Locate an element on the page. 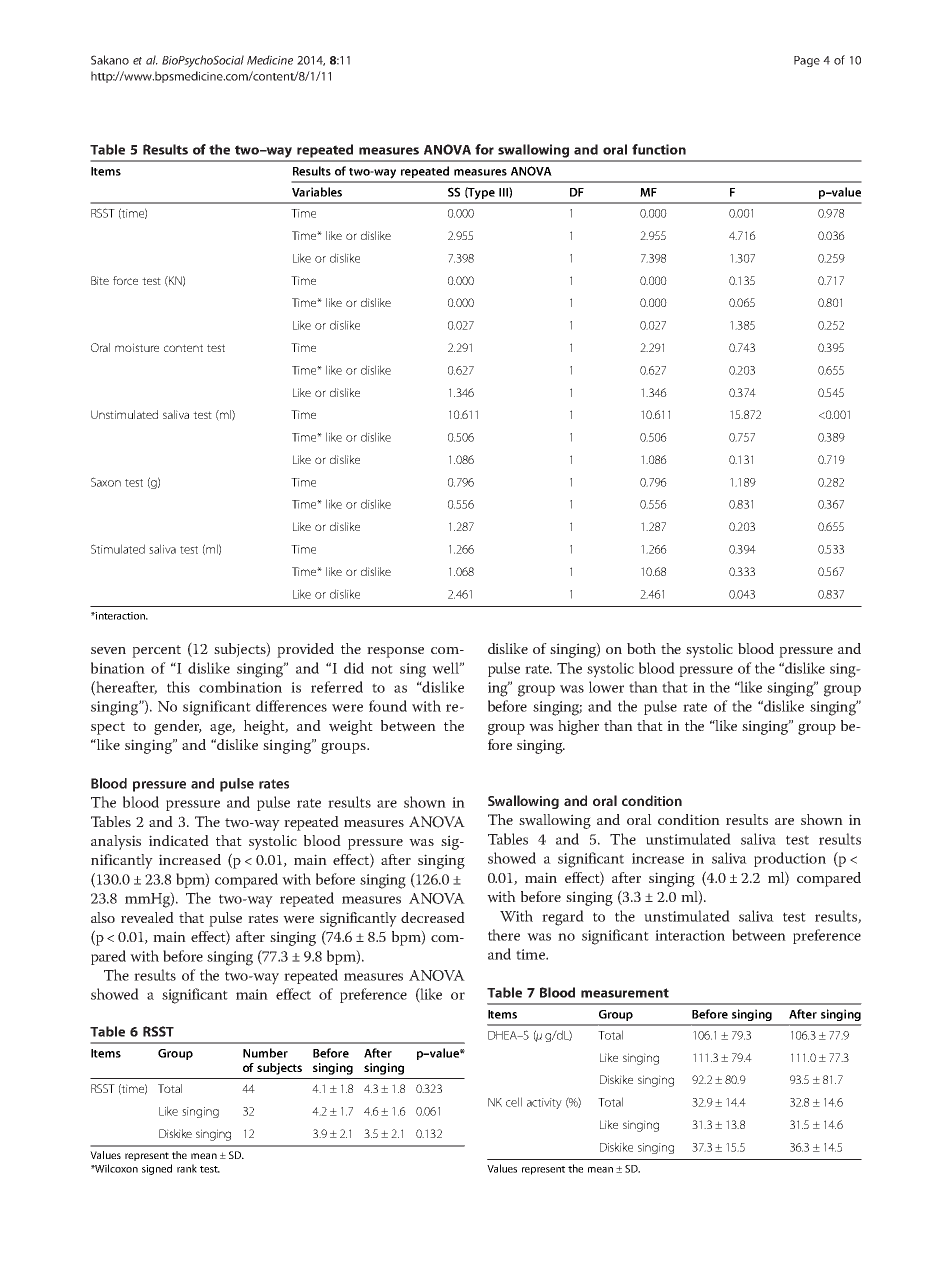 The image size is (952, 1270). percent is located at coordinates (156, 651).
